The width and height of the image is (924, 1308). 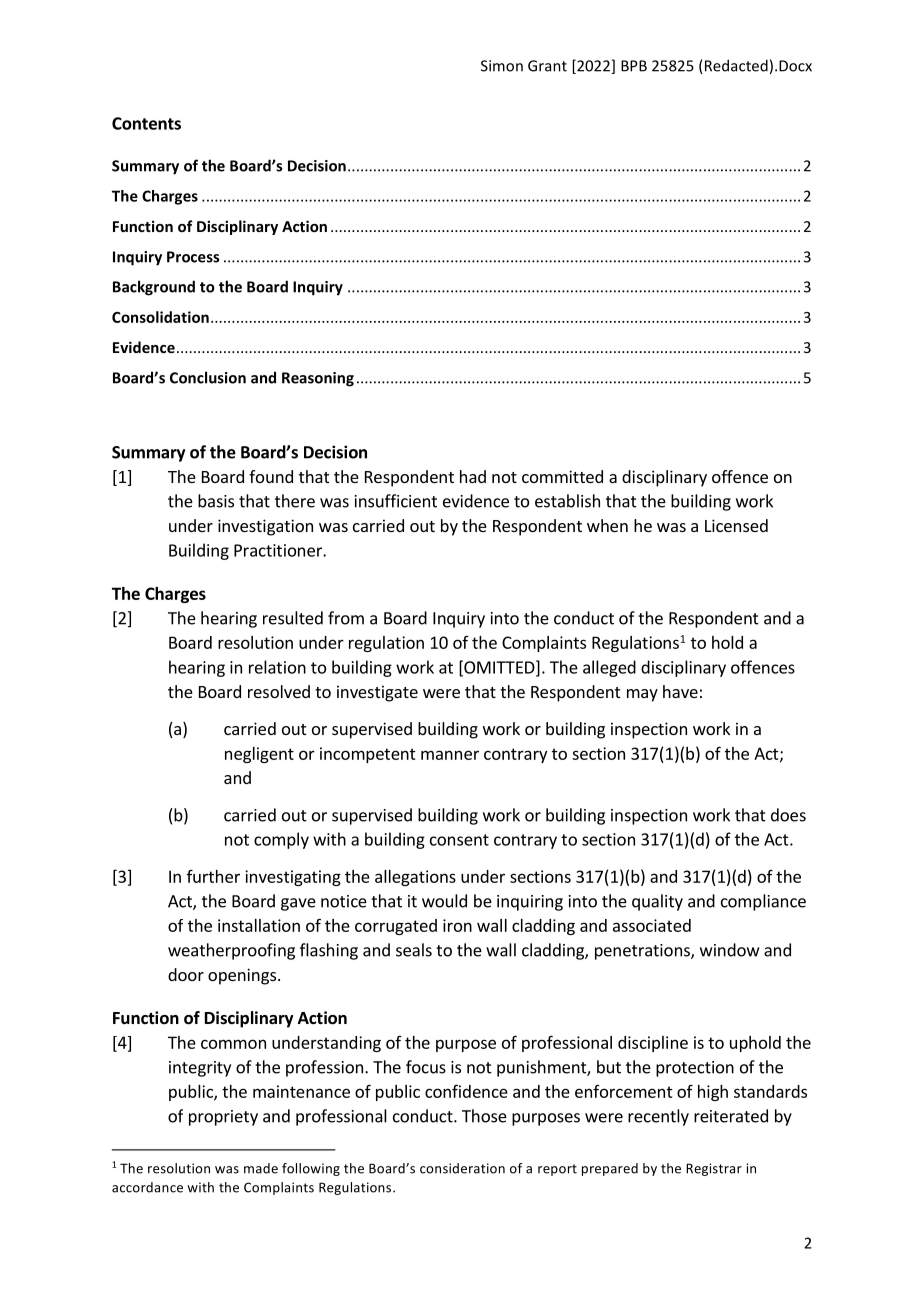 What do you see at coordinates (736, 525) in the image?
I see `Licensed` at bounding box center [736, 525].
